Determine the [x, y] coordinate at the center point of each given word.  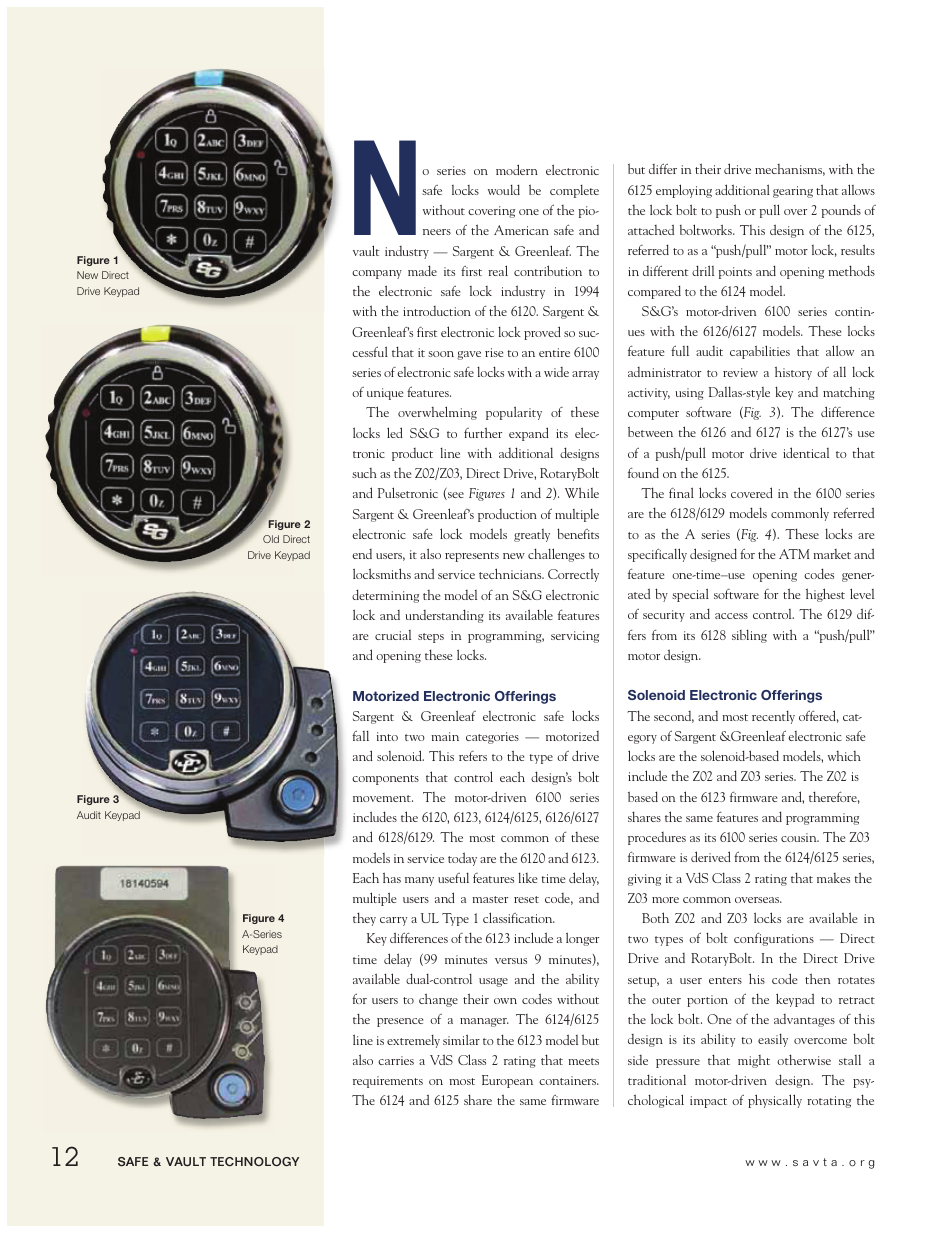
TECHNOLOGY [254, 1161]
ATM [794, 554]
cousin [800, 837]
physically [775, 1101]
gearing [793, 192]
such [364, 473]
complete [574, 191]
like [527, 878]
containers [568, 1080]
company [377, 274]
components [385, 780]
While [582, 492]
